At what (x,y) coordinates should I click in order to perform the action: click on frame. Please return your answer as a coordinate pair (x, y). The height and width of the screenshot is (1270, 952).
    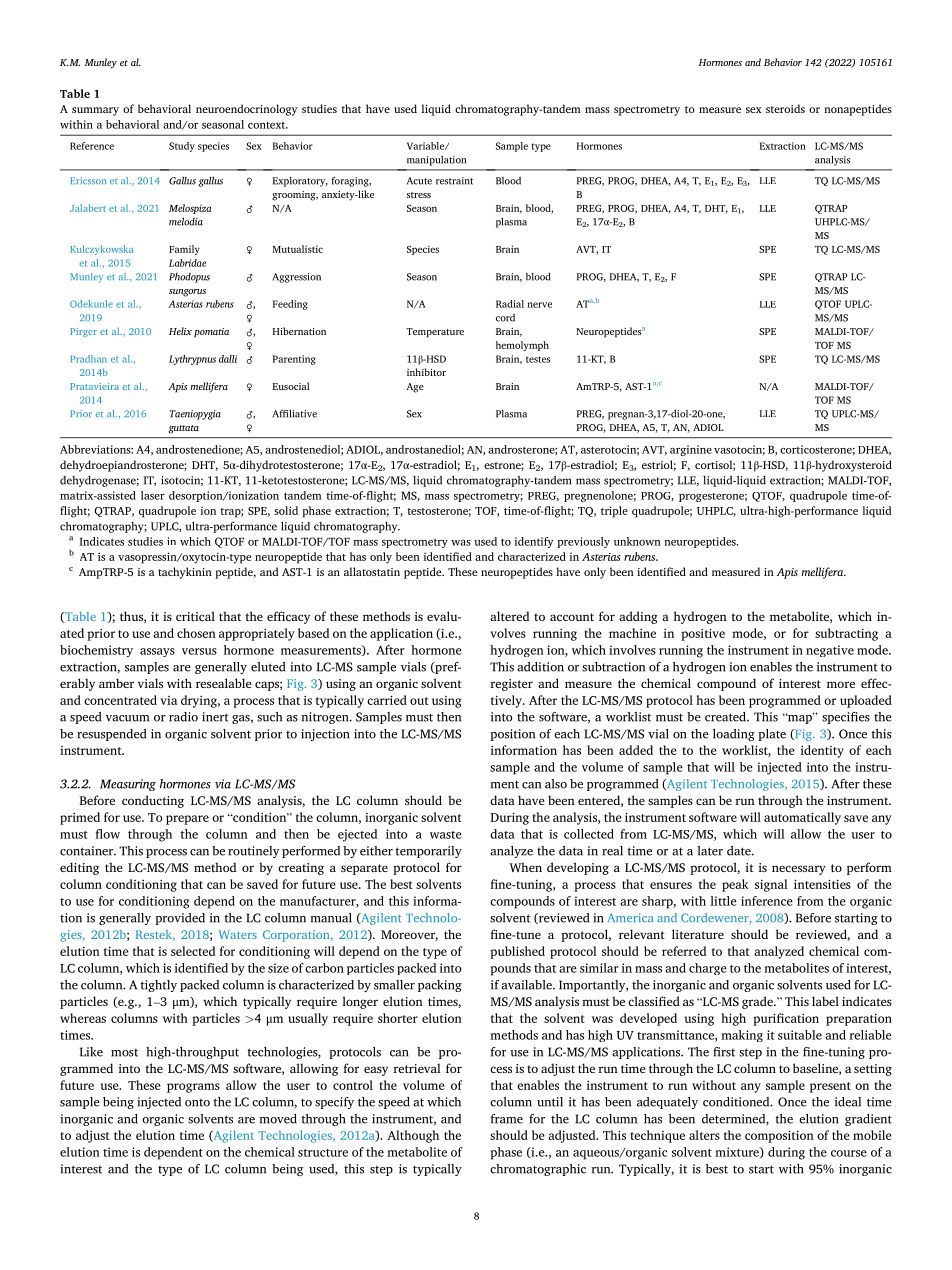
    Looking at the image, I should click on (507, 1119).
